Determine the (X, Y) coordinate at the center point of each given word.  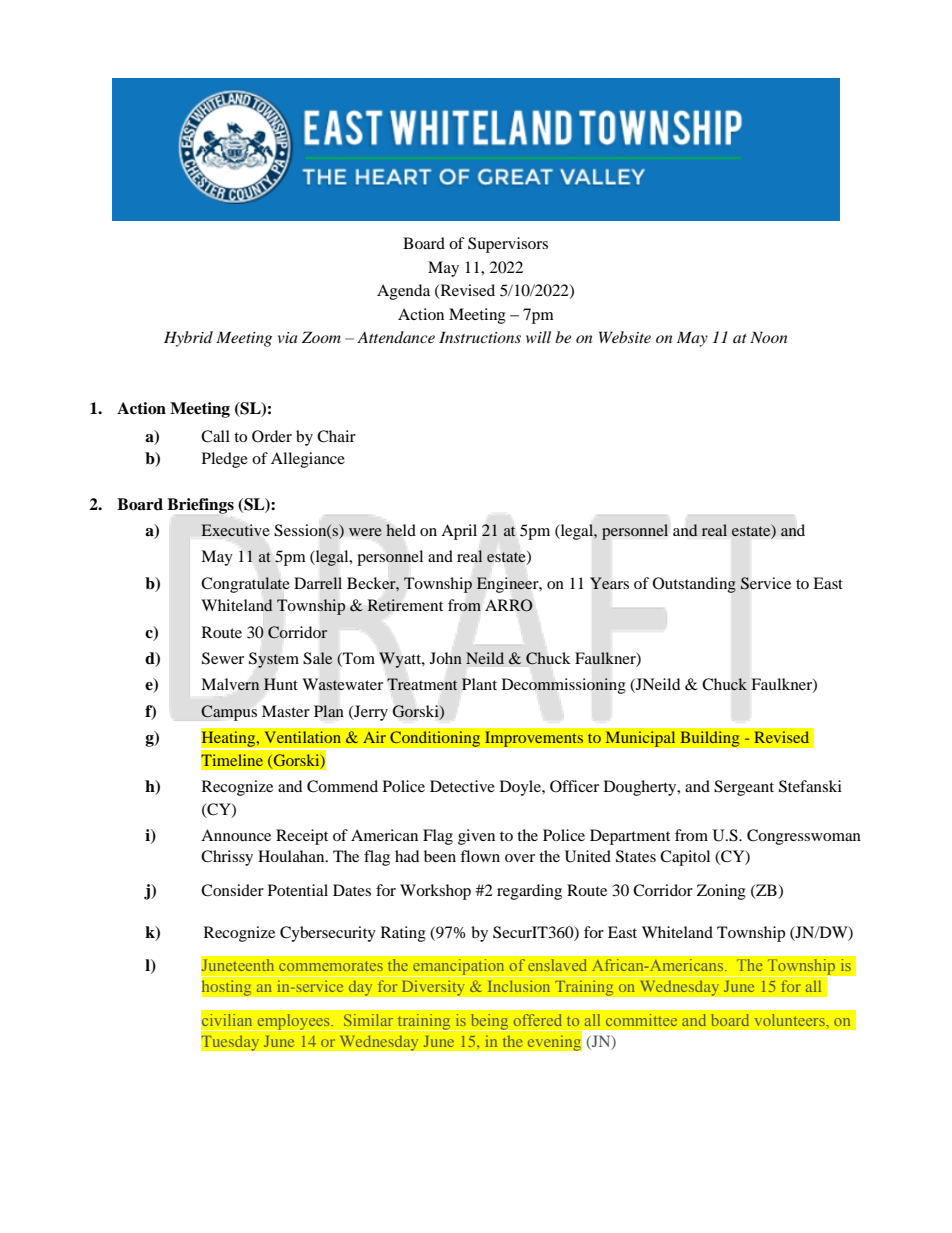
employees (293, 1022)
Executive (235, 530)
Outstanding (694, 585)
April (459, 532)
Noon (768, 337)
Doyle (521, 788)
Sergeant (744, 788)
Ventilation (303, 737)
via (287, 337)
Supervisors (508, 245)
